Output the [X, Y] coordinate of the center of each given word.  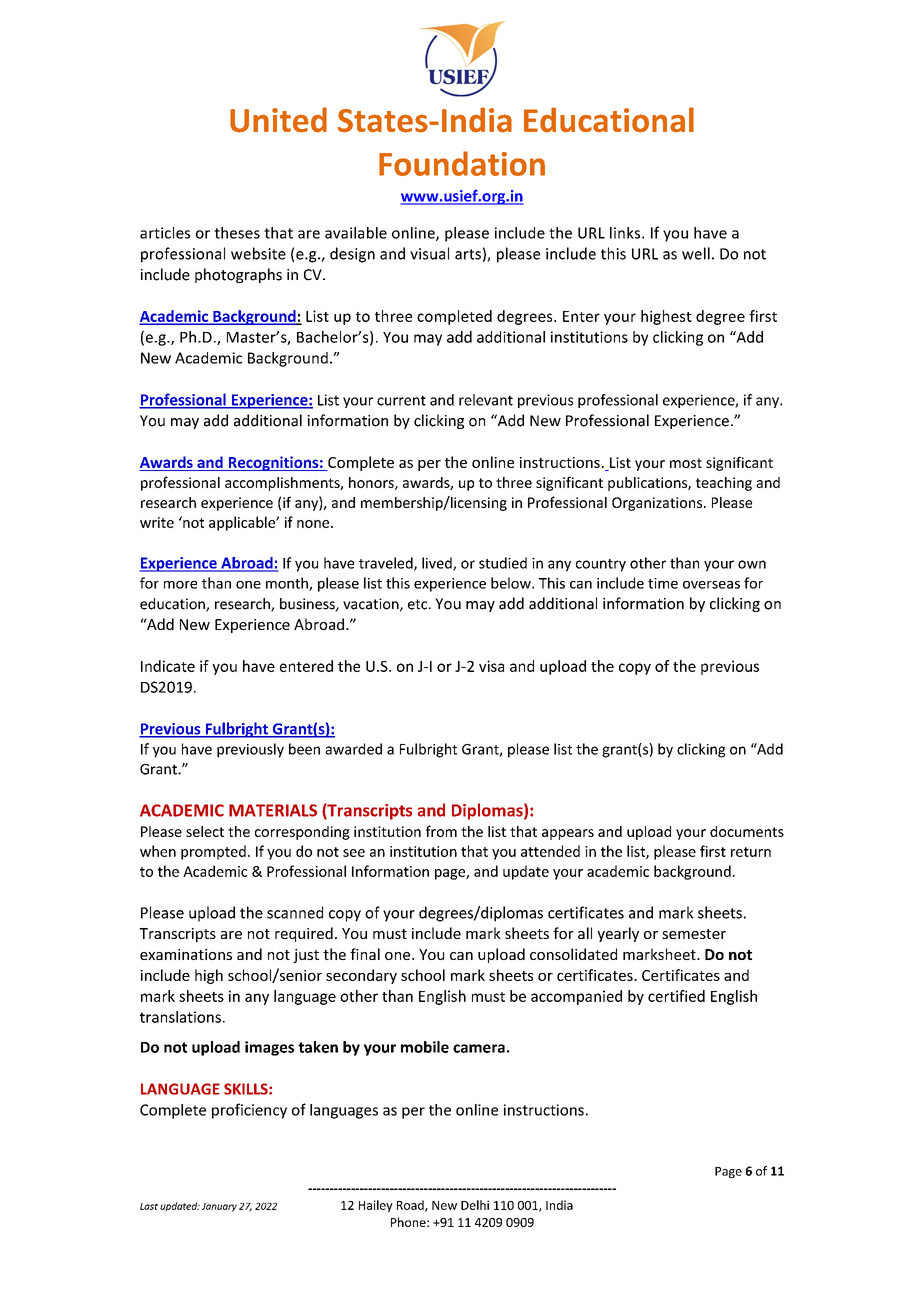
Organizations [658, 504]
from [441, 831]
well [696, 253]
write [157, 522]
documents [747, 831]
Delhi [475, 1205]
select [205, 831]
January [219, 1207]
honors [372, 483]
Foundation [462, 163]
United [278, 120]
